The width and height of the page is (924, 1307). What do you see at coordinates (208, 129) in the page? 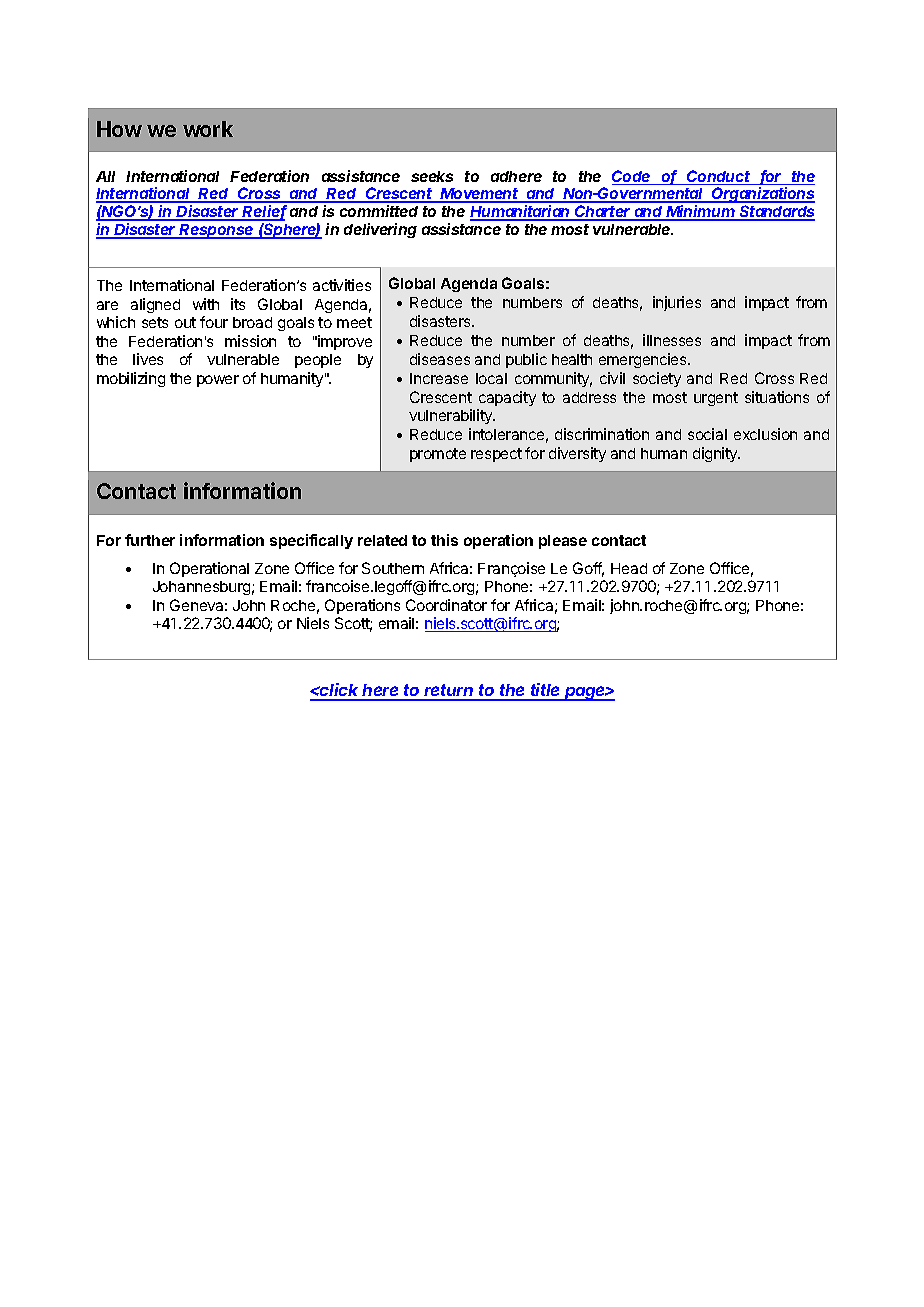
I see `work` at bounding box center [208, 129].
